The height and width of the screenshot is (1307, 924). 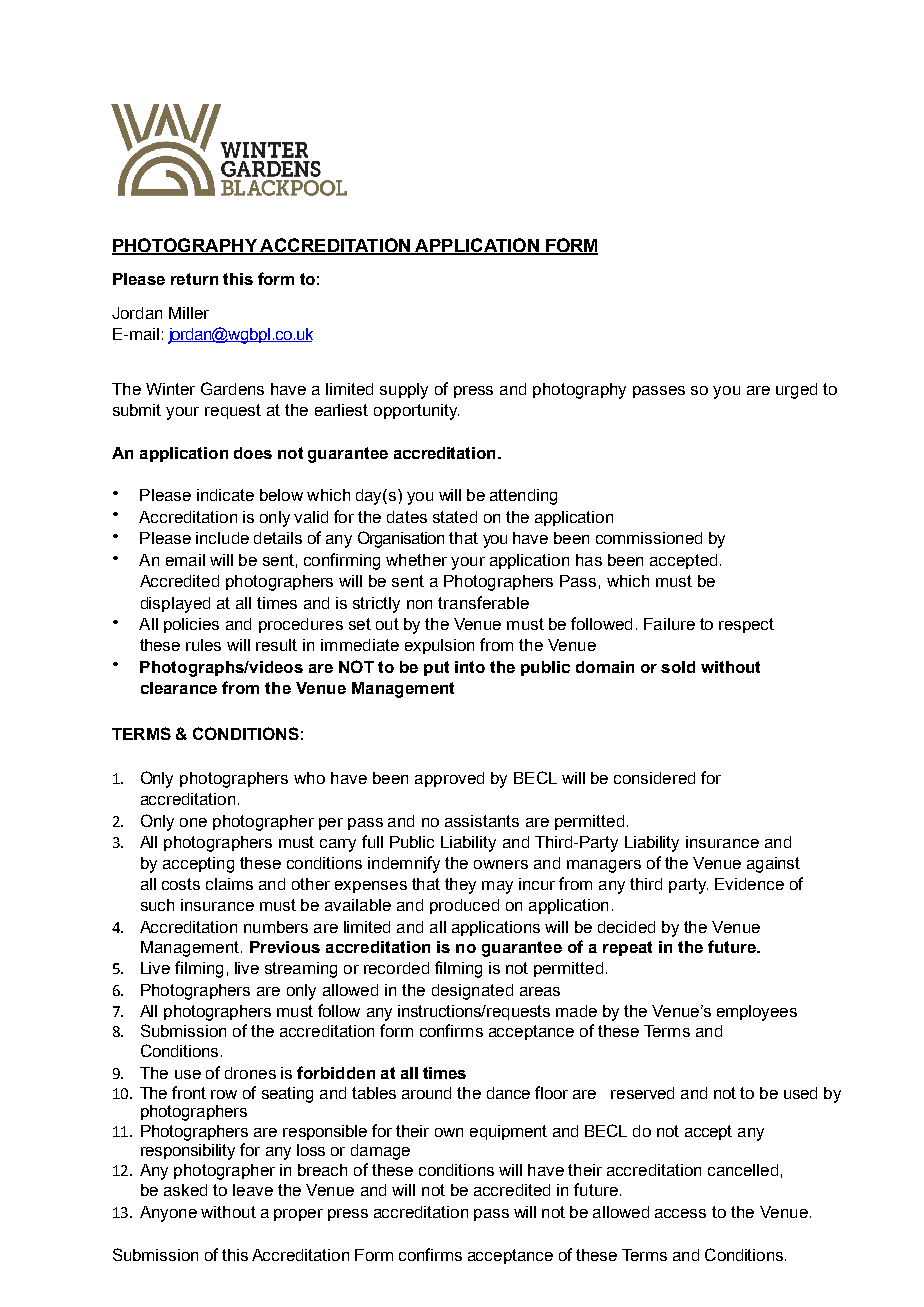 What do you see at coordinates (229, 884) in the screenshot?
I see `claims` at bounding box center [229, 884].
